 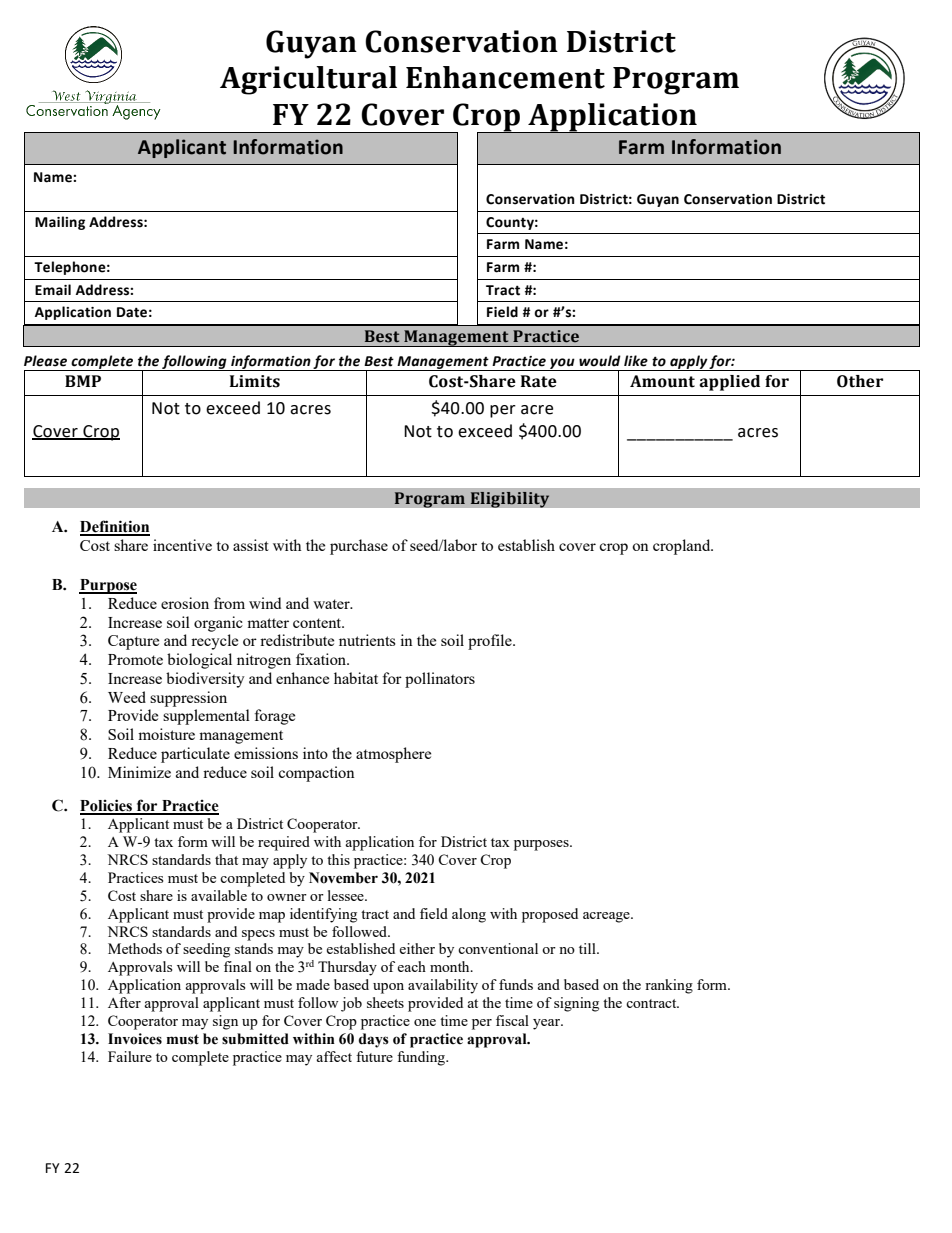 I want to click on Mailing, so click(x=60, y=223).
